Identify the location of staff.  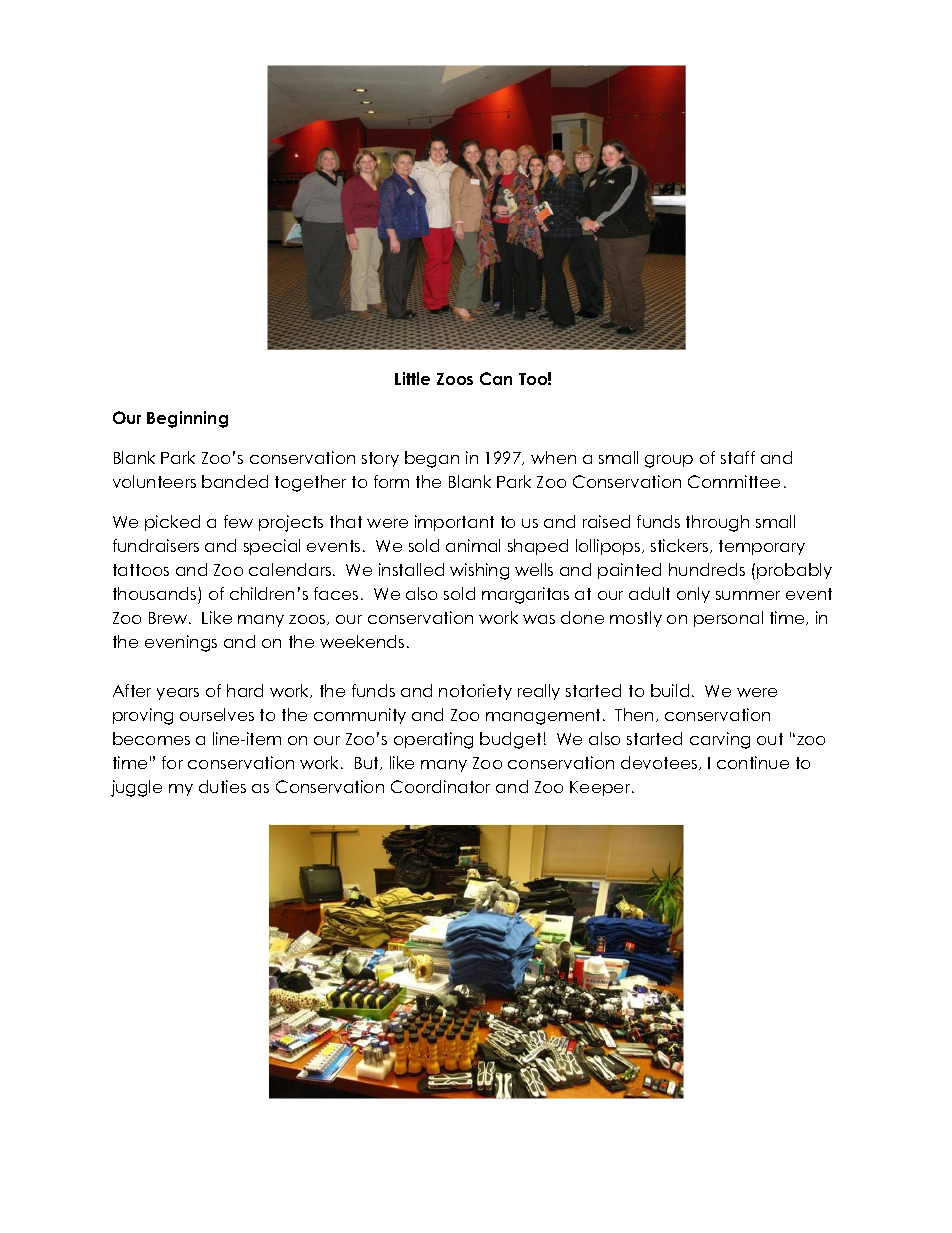
(738, 457).
